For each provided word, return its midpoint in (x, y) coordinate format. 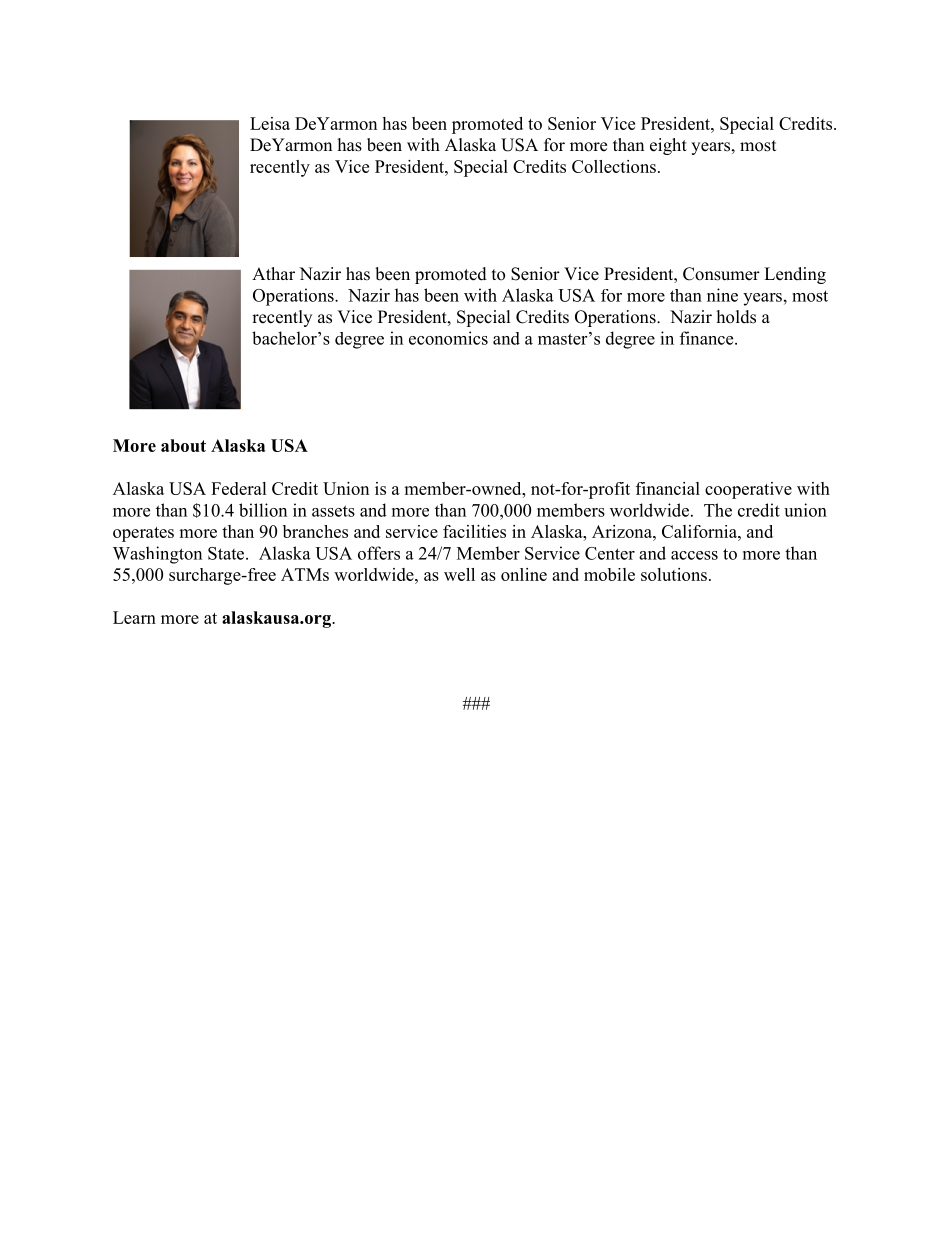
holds (736, 317)
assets (333, 511)
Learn (134, 617)
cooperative (748, 490)
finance (708, 338)
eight (668, 146)
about (183, 445)
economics (448, 338)
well (459, 574)
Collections (614, 166)
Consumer (721, 274)
